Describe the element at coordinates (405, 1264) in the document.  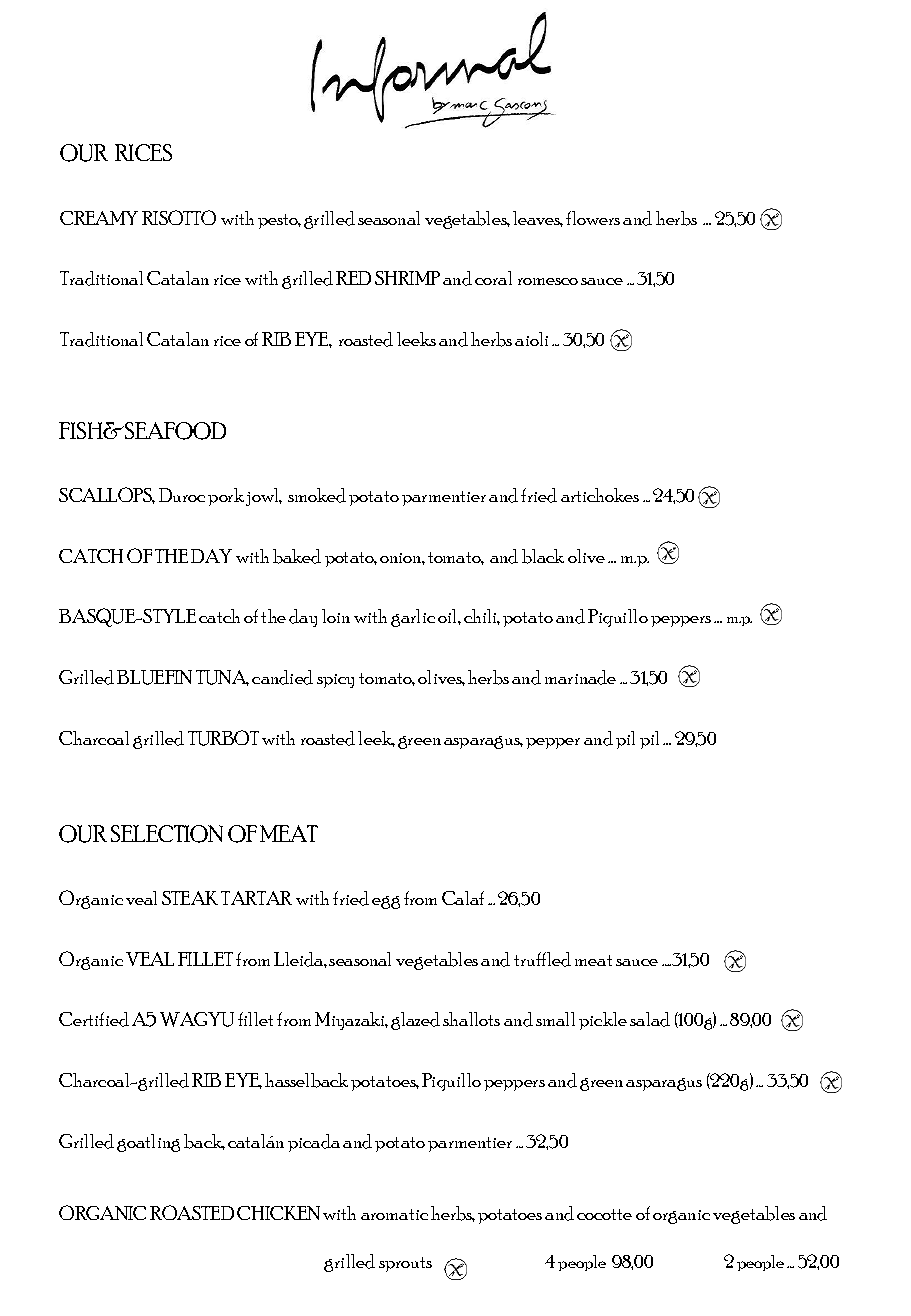
I see `sprouts` at that location.
